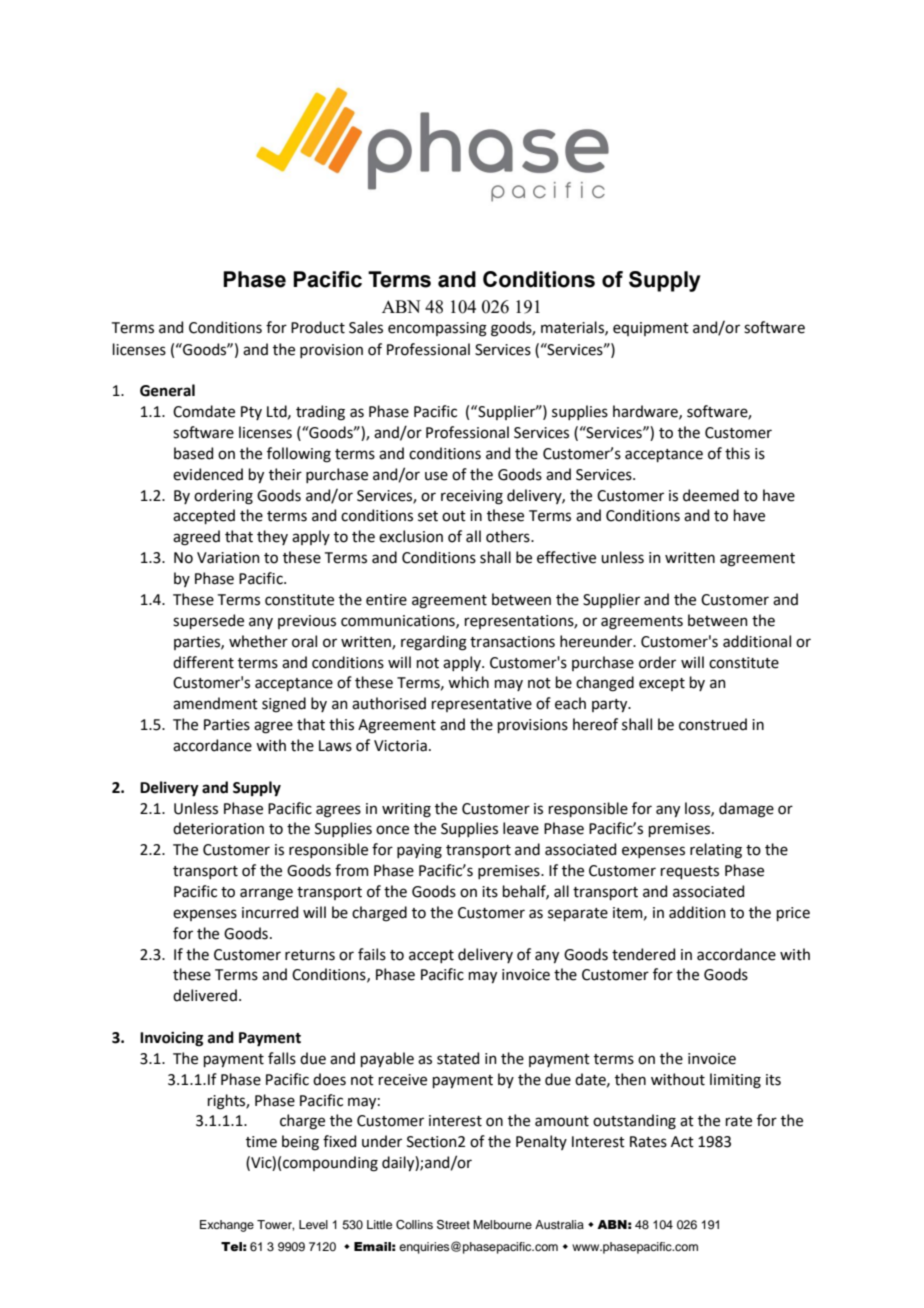  I want to click on Melbourne, so click(502, 1224).
